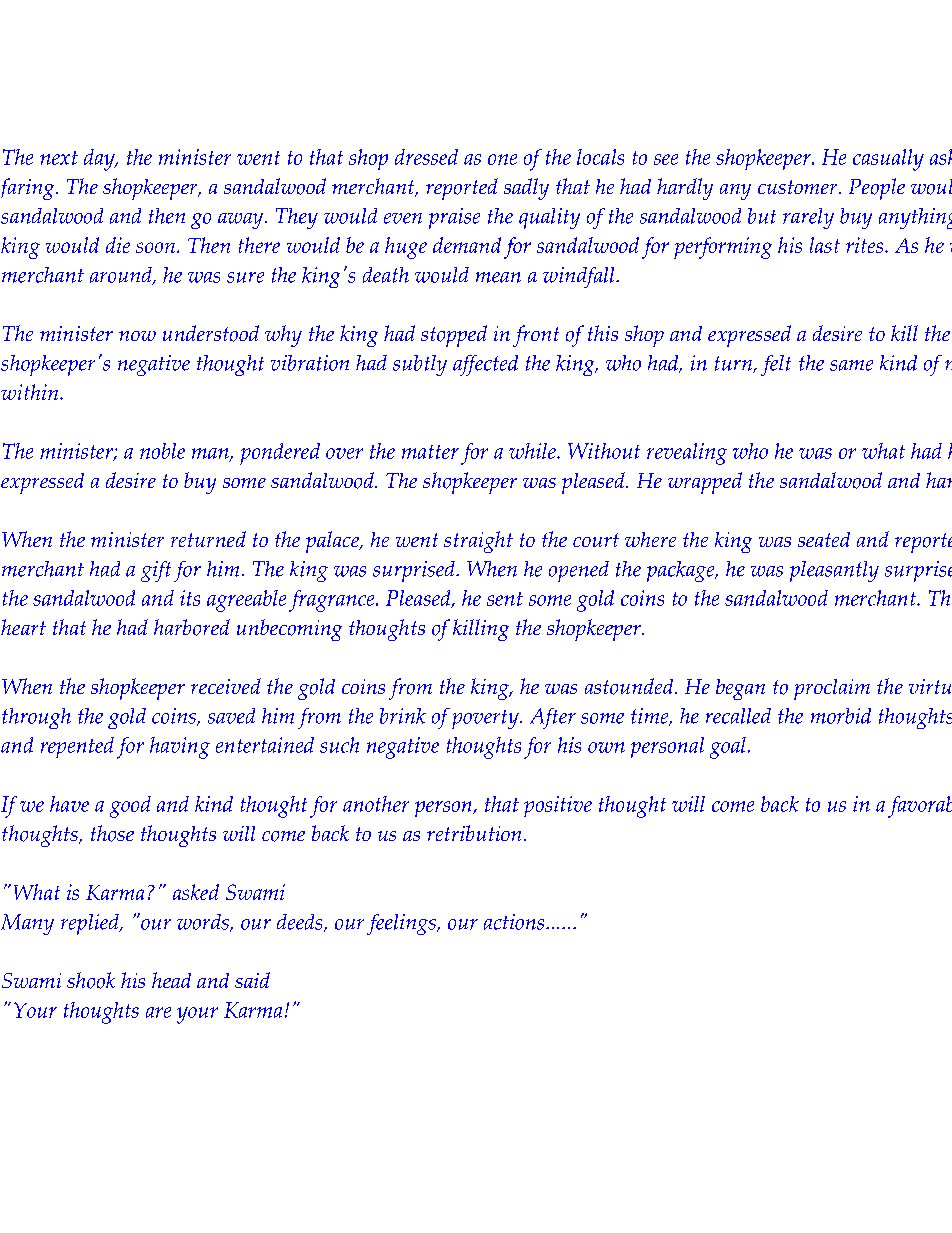 The image size is (952, 1233). What do you see at coordinates (799, 187) in the page?
I see `customer` at bounding box center [799, 187].
